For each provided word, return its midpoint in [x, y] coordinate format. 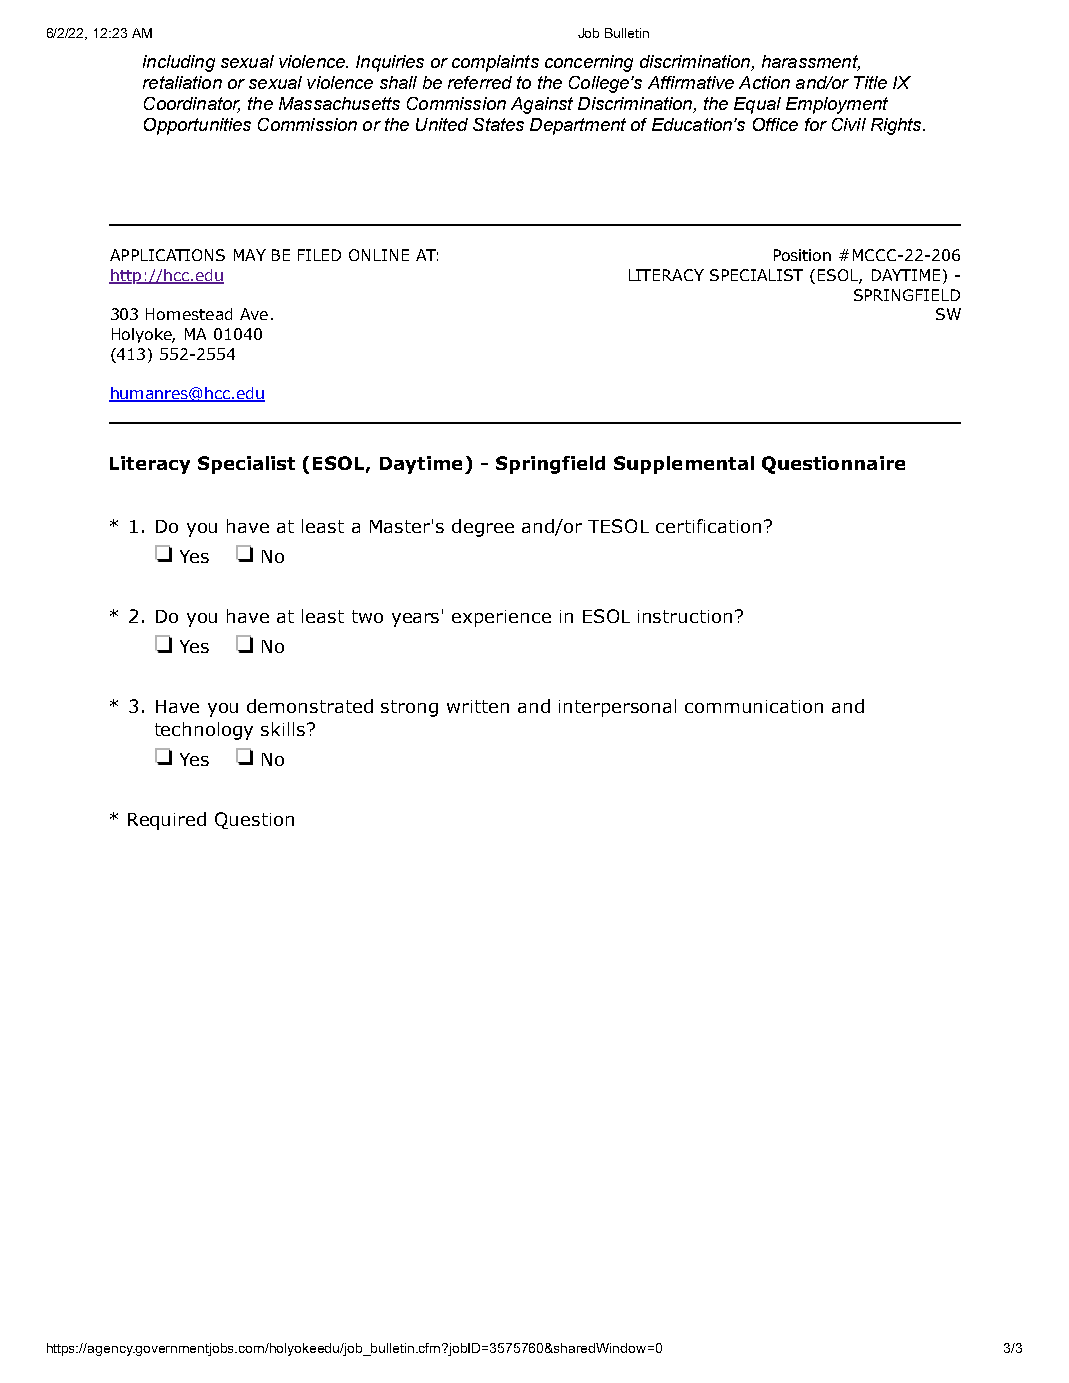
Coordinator [192, 104]
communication [754, 706]
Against [542, 105]
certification [708, 526]
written [478, 706]
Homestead [189, 314]
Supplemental [684, 465]
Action [764, 82]
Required [167, 821]
